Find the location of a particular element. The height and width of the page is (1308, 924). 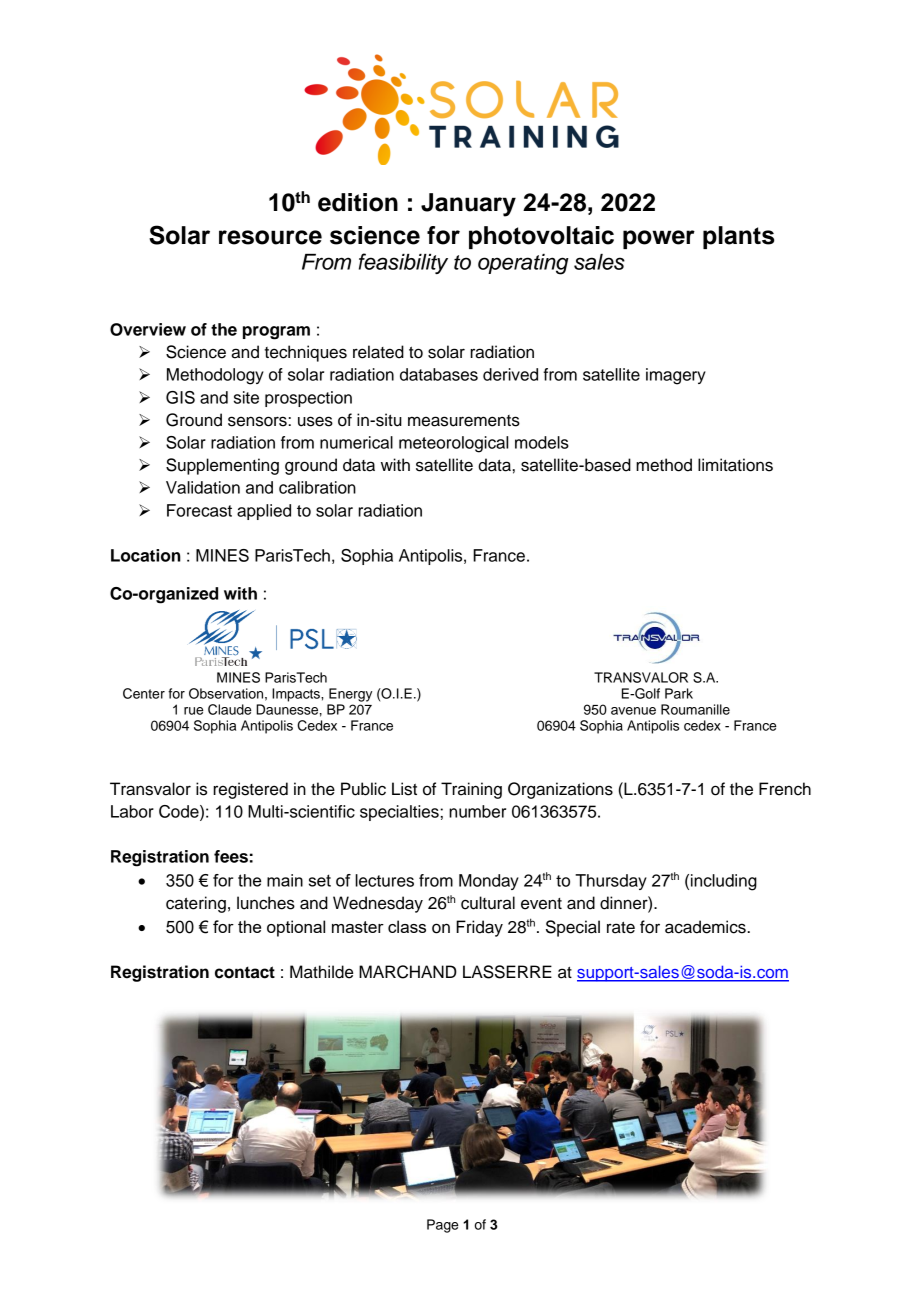

including is located at coordinates (724, 882).
